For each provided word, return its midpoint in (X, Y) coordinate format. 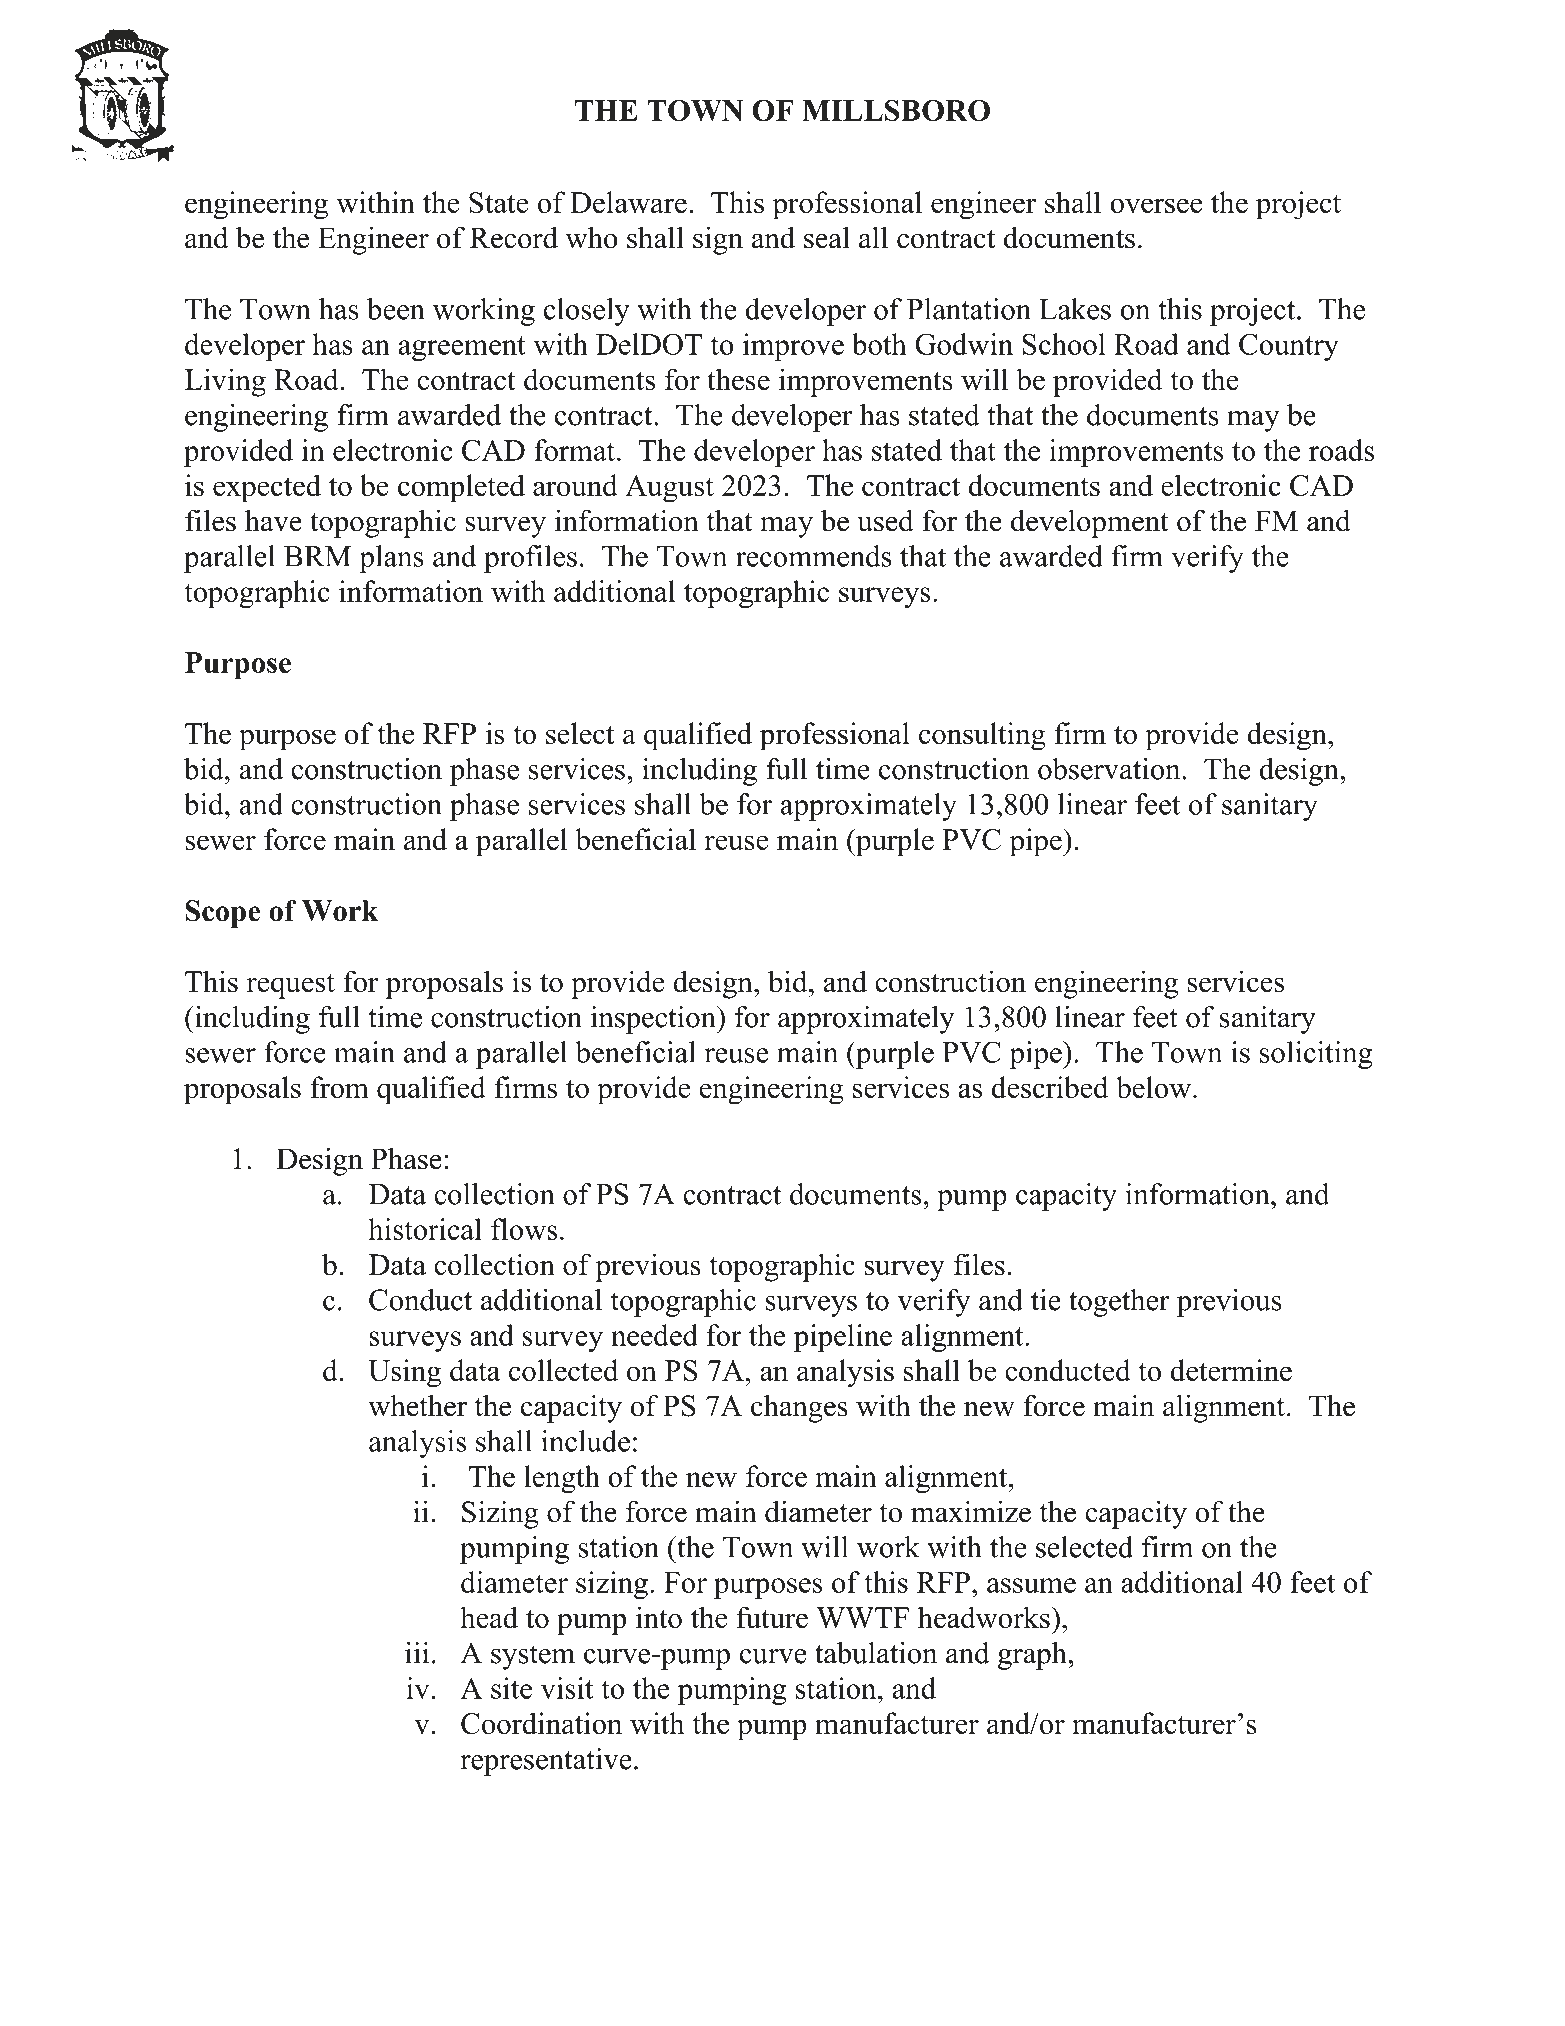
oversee (1156, 205)
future (772, 1617)
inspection (654, 1020)
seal (827, 237)
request (290, 986)
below (1153, 1087)
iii (417, 1652)
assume (1031, 1585)
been (396, 309)
